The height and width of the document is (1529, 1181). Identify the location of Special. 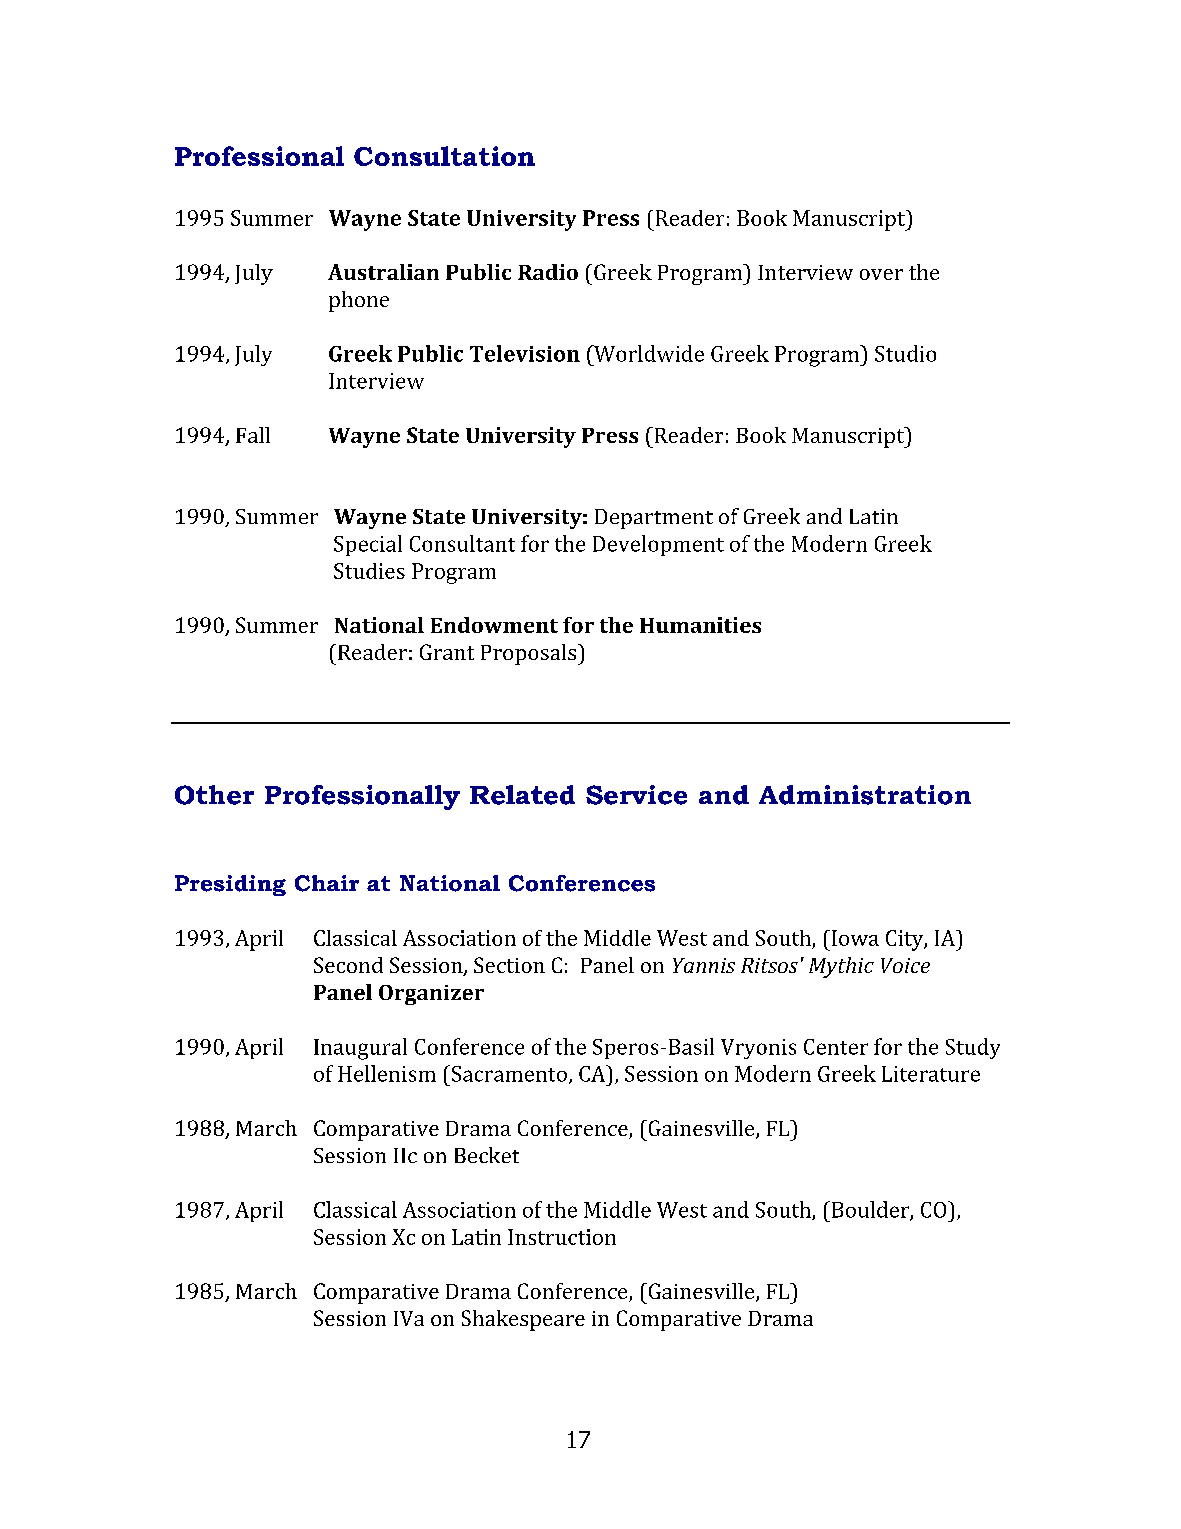
(368, 545).
